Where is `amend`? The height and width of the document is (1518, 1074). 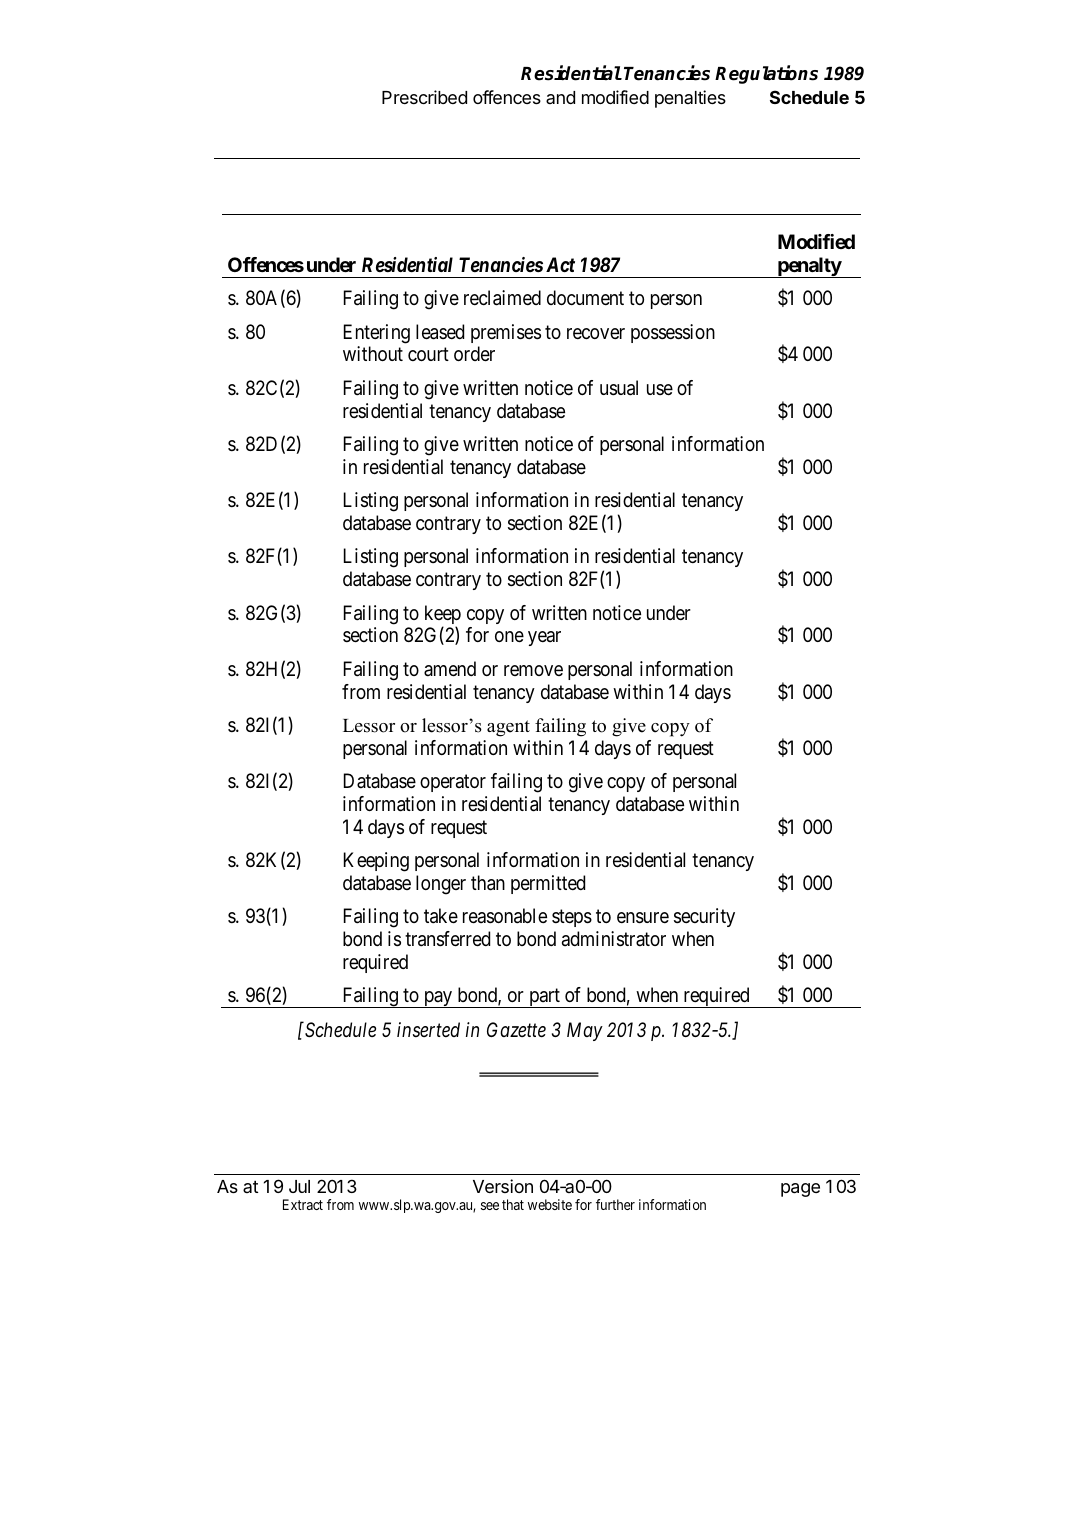
amend is located at coordinates (450, 669).
